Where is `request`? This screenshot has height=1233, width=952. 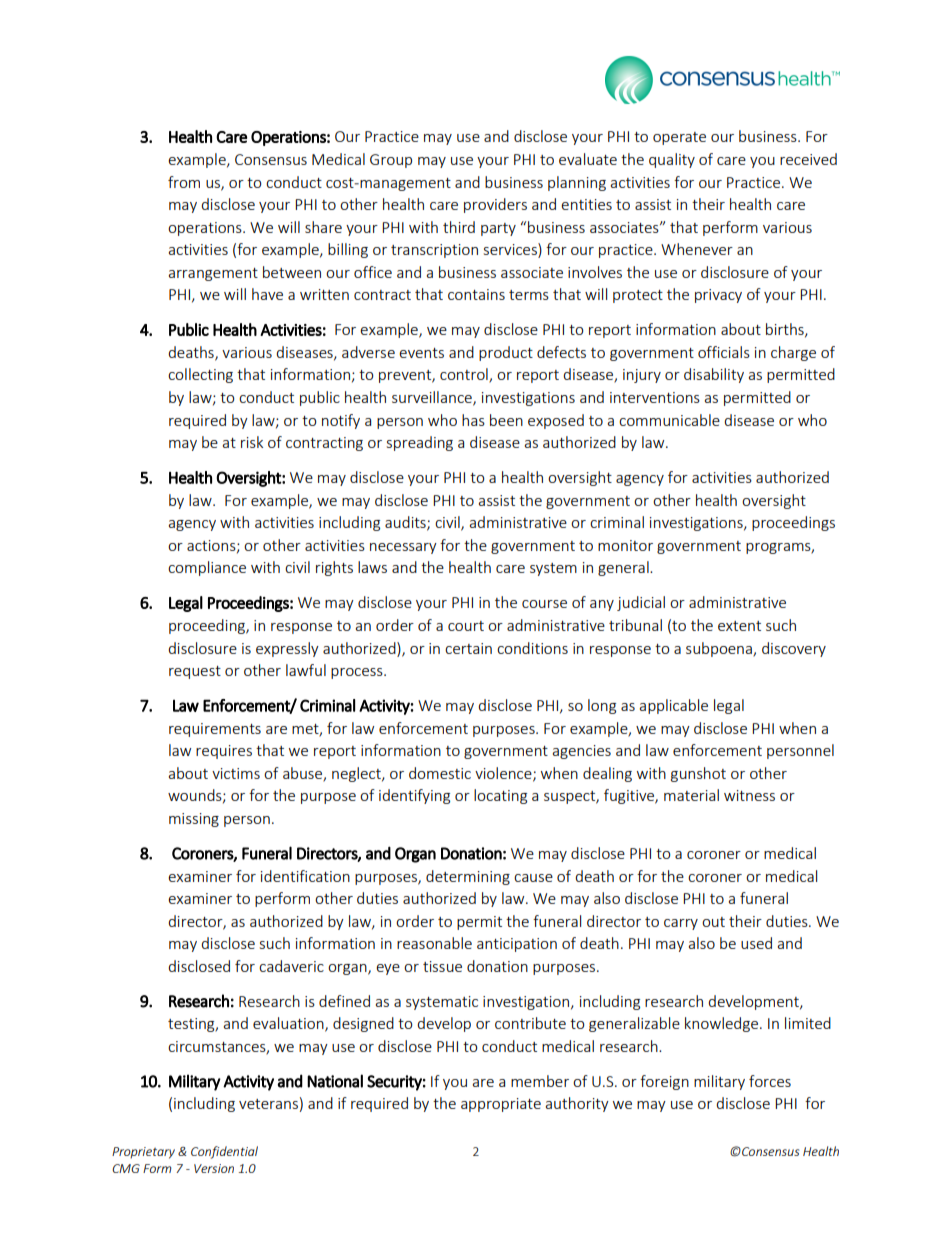 request is located at coordinates (195, 672).
